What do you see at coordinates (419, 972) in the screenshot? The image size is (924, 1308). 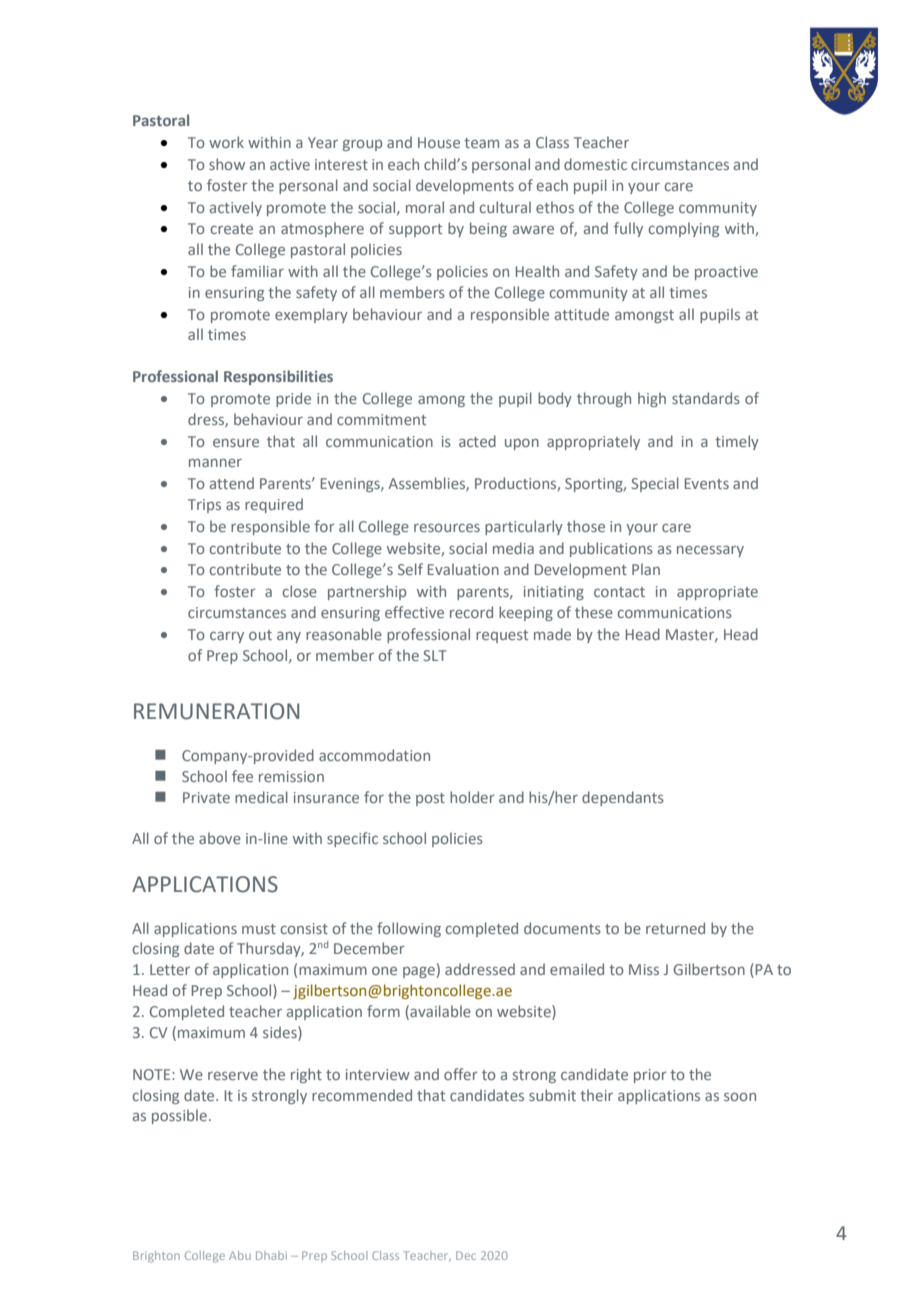 I see `page` at bounding box center [419, 972].
